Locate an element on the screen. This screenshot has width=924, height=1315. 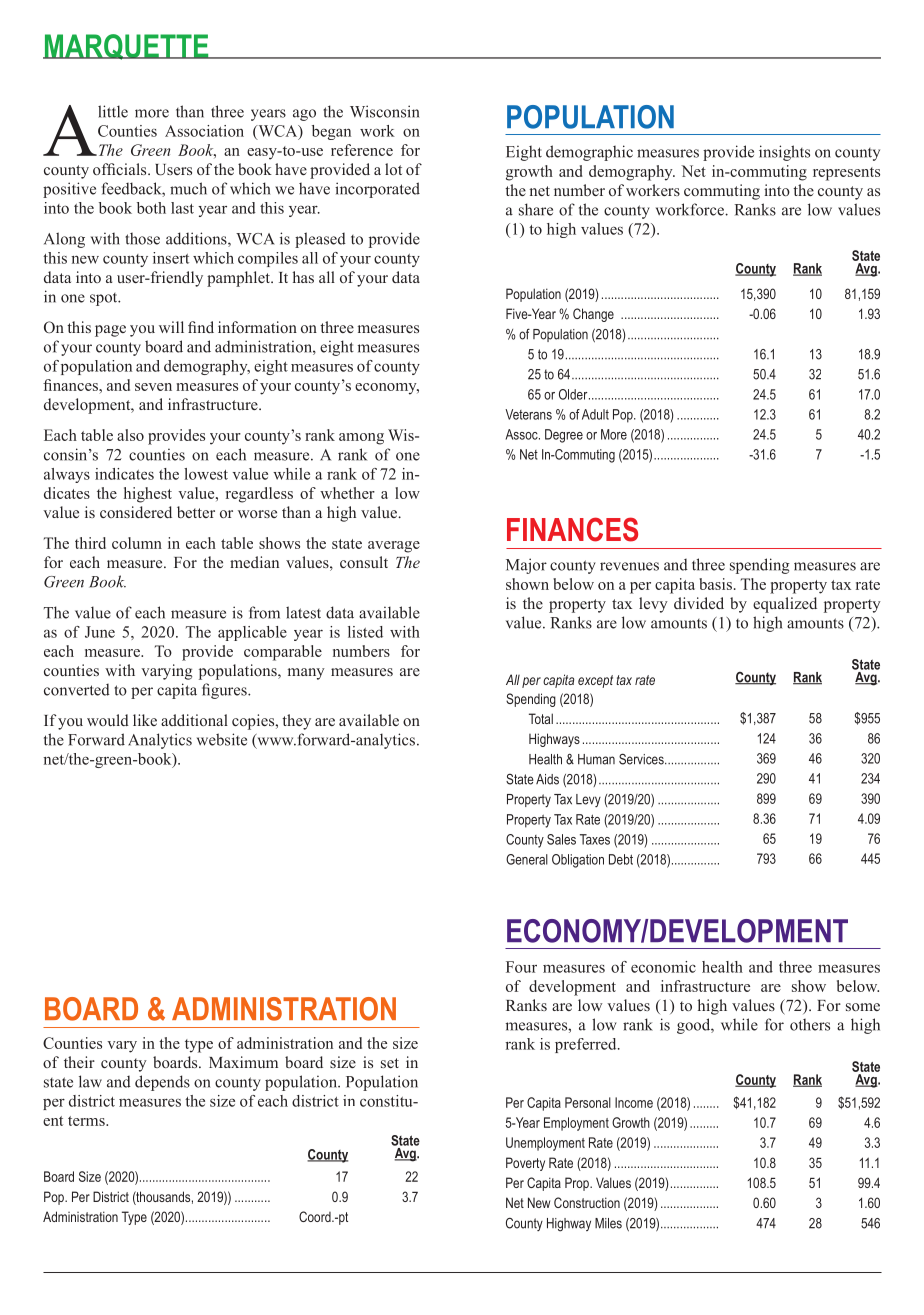
listed is located at coordinates (365, 632).
